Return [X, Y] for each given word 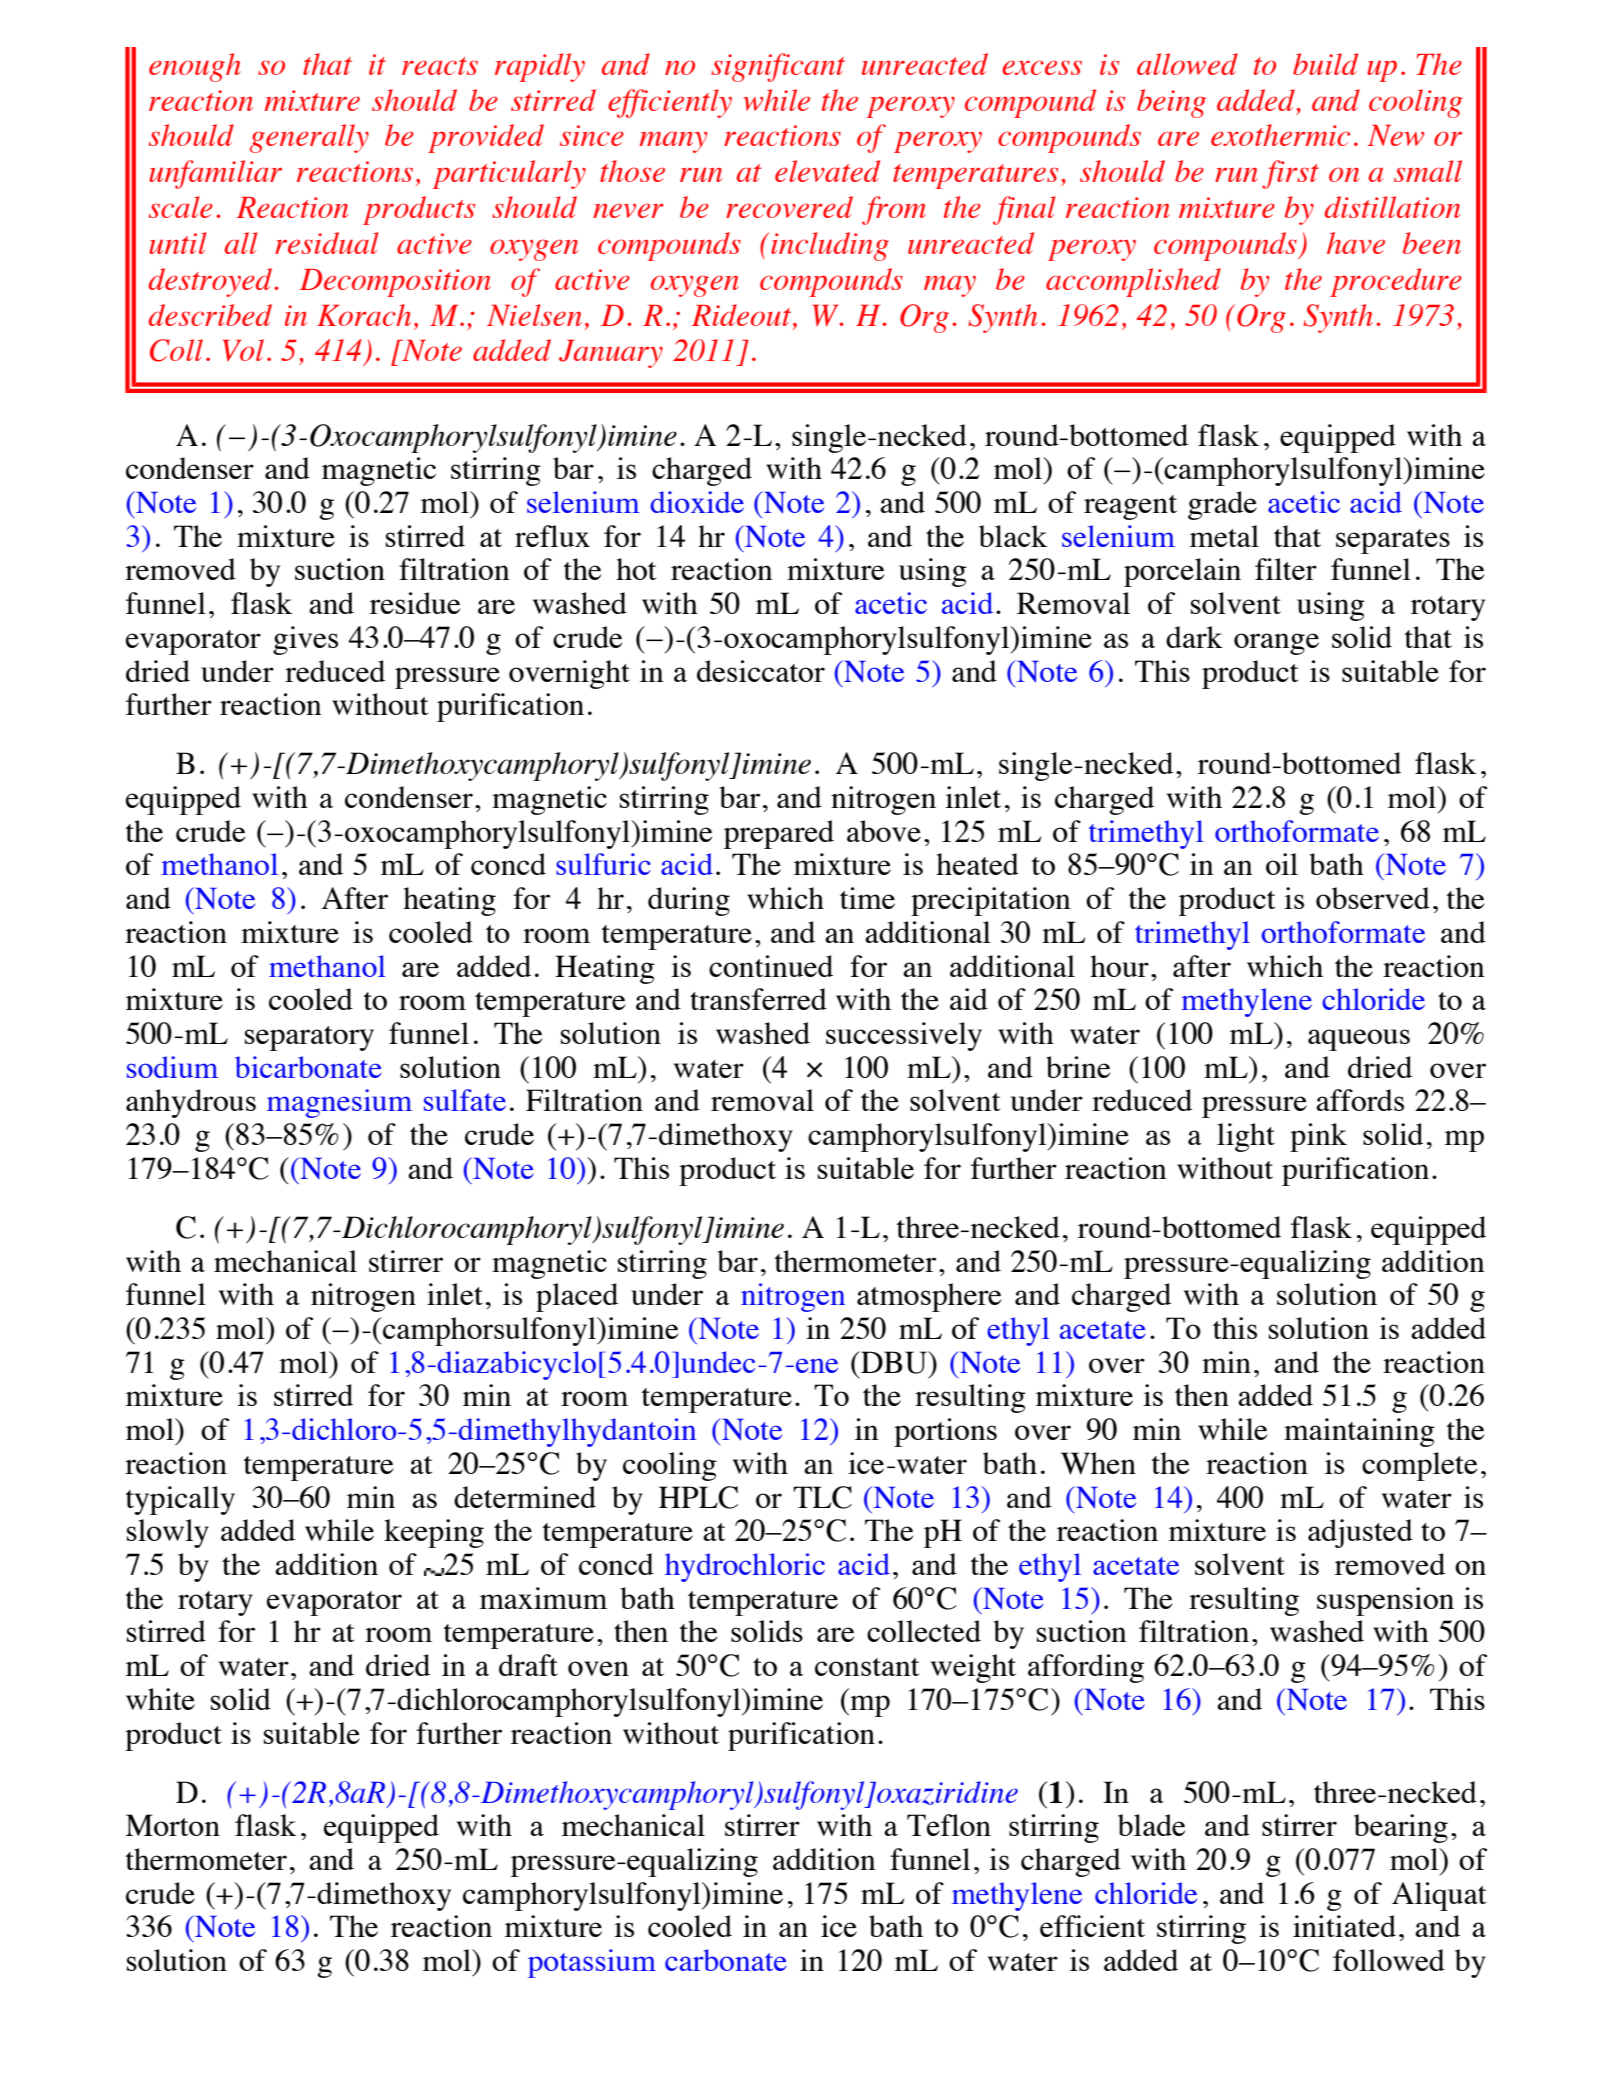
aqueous [1359, 1040]
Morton [172, 1825]
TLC [822, 1497]
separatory [309, 1038]
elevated [827, 171]
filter [1286, 569]
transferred [758, 999]
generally [309, 138]
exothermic [1280, 135]
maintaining [1359, 1432]
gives [305, 640]
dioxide [697, 502]
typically [180, 1500]
